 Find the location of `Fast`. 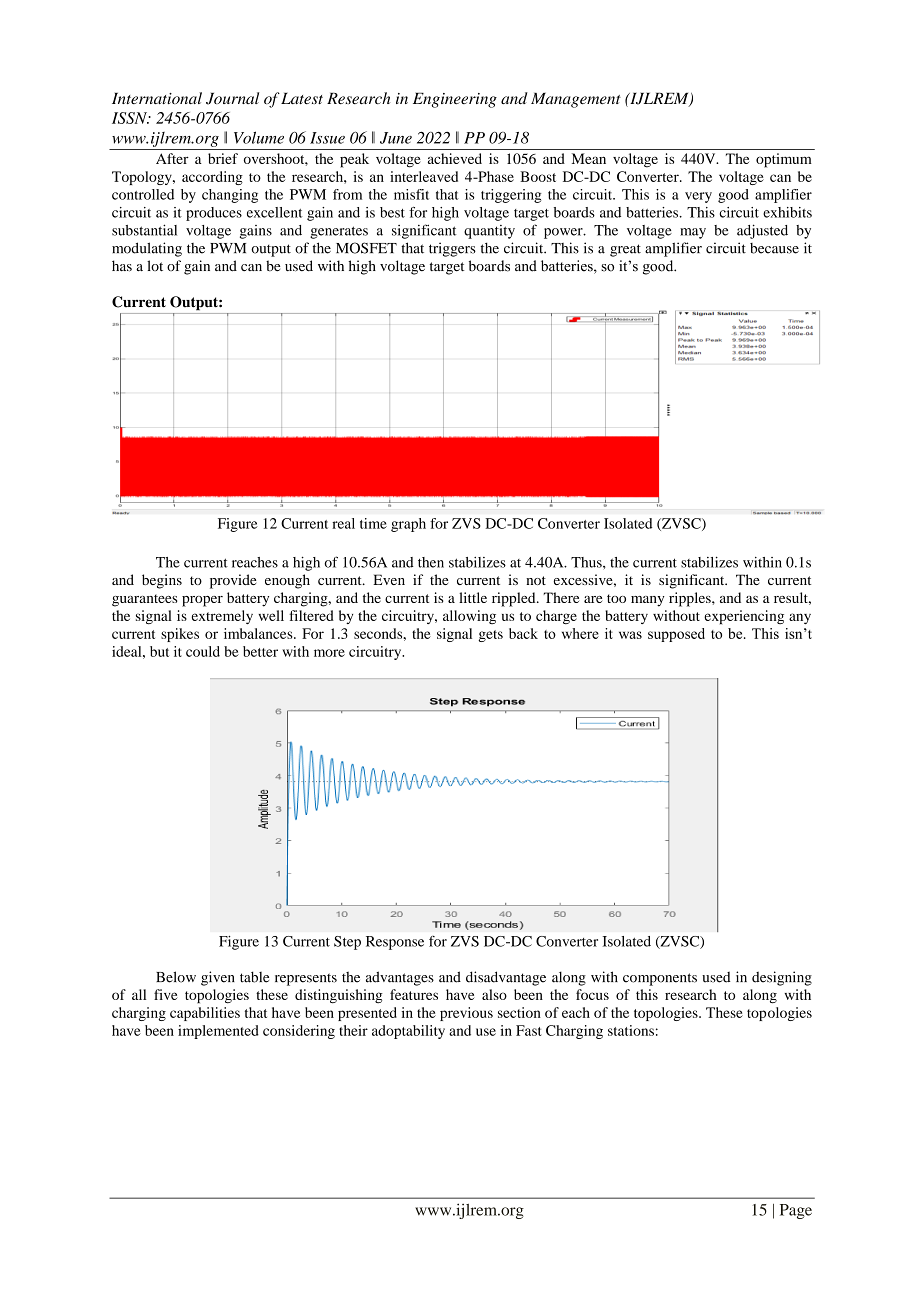

Fast is located at coordinates (529, 1030).
